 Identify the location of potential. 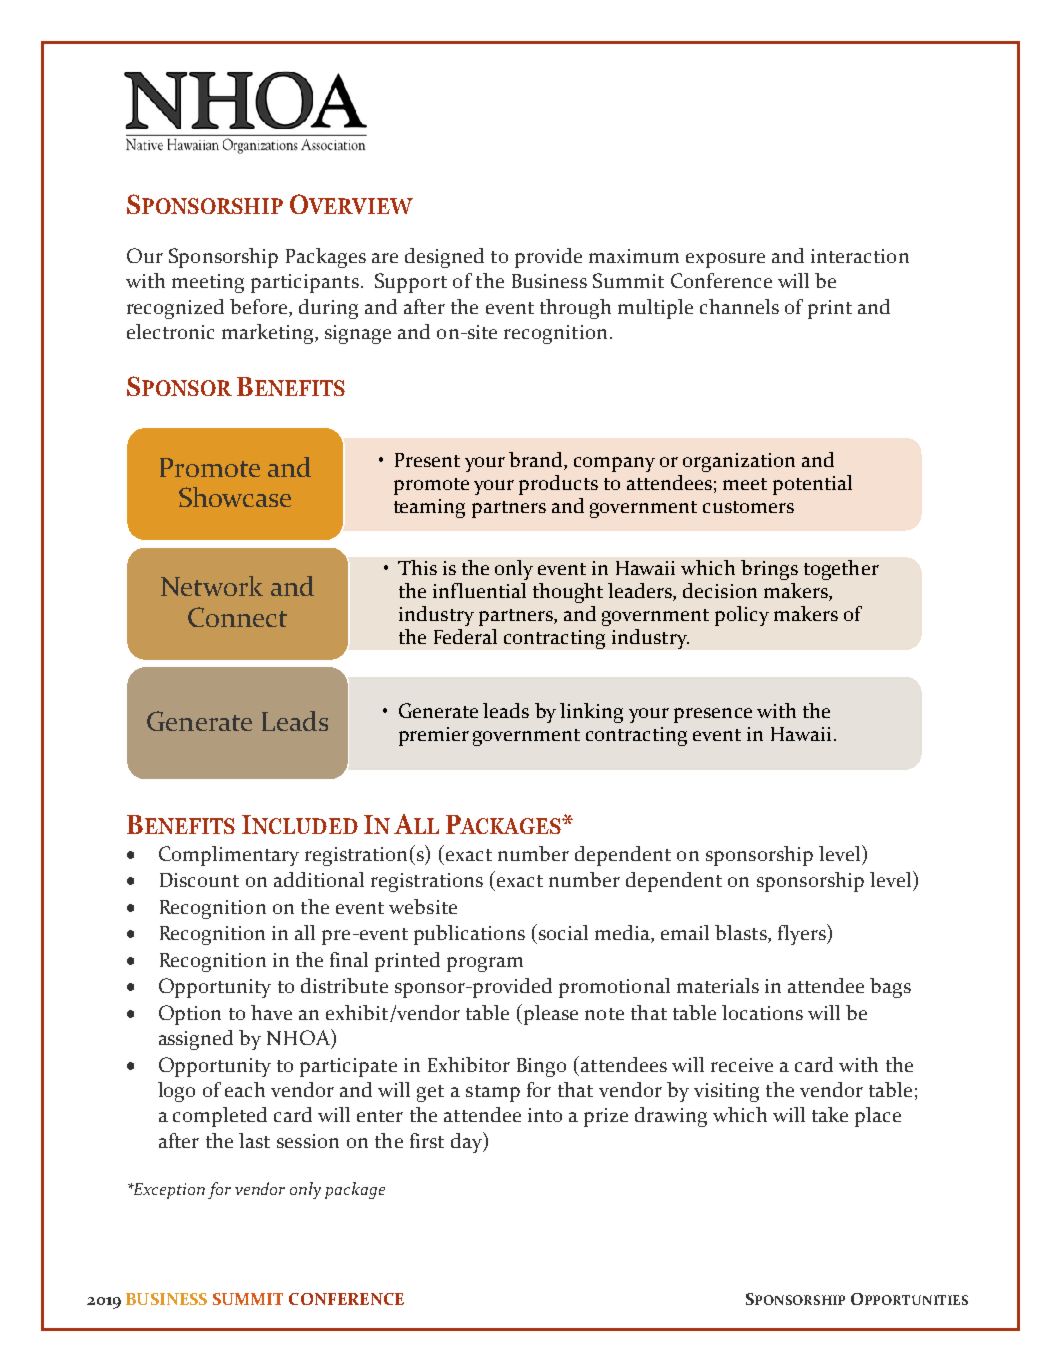
(812, 485).
